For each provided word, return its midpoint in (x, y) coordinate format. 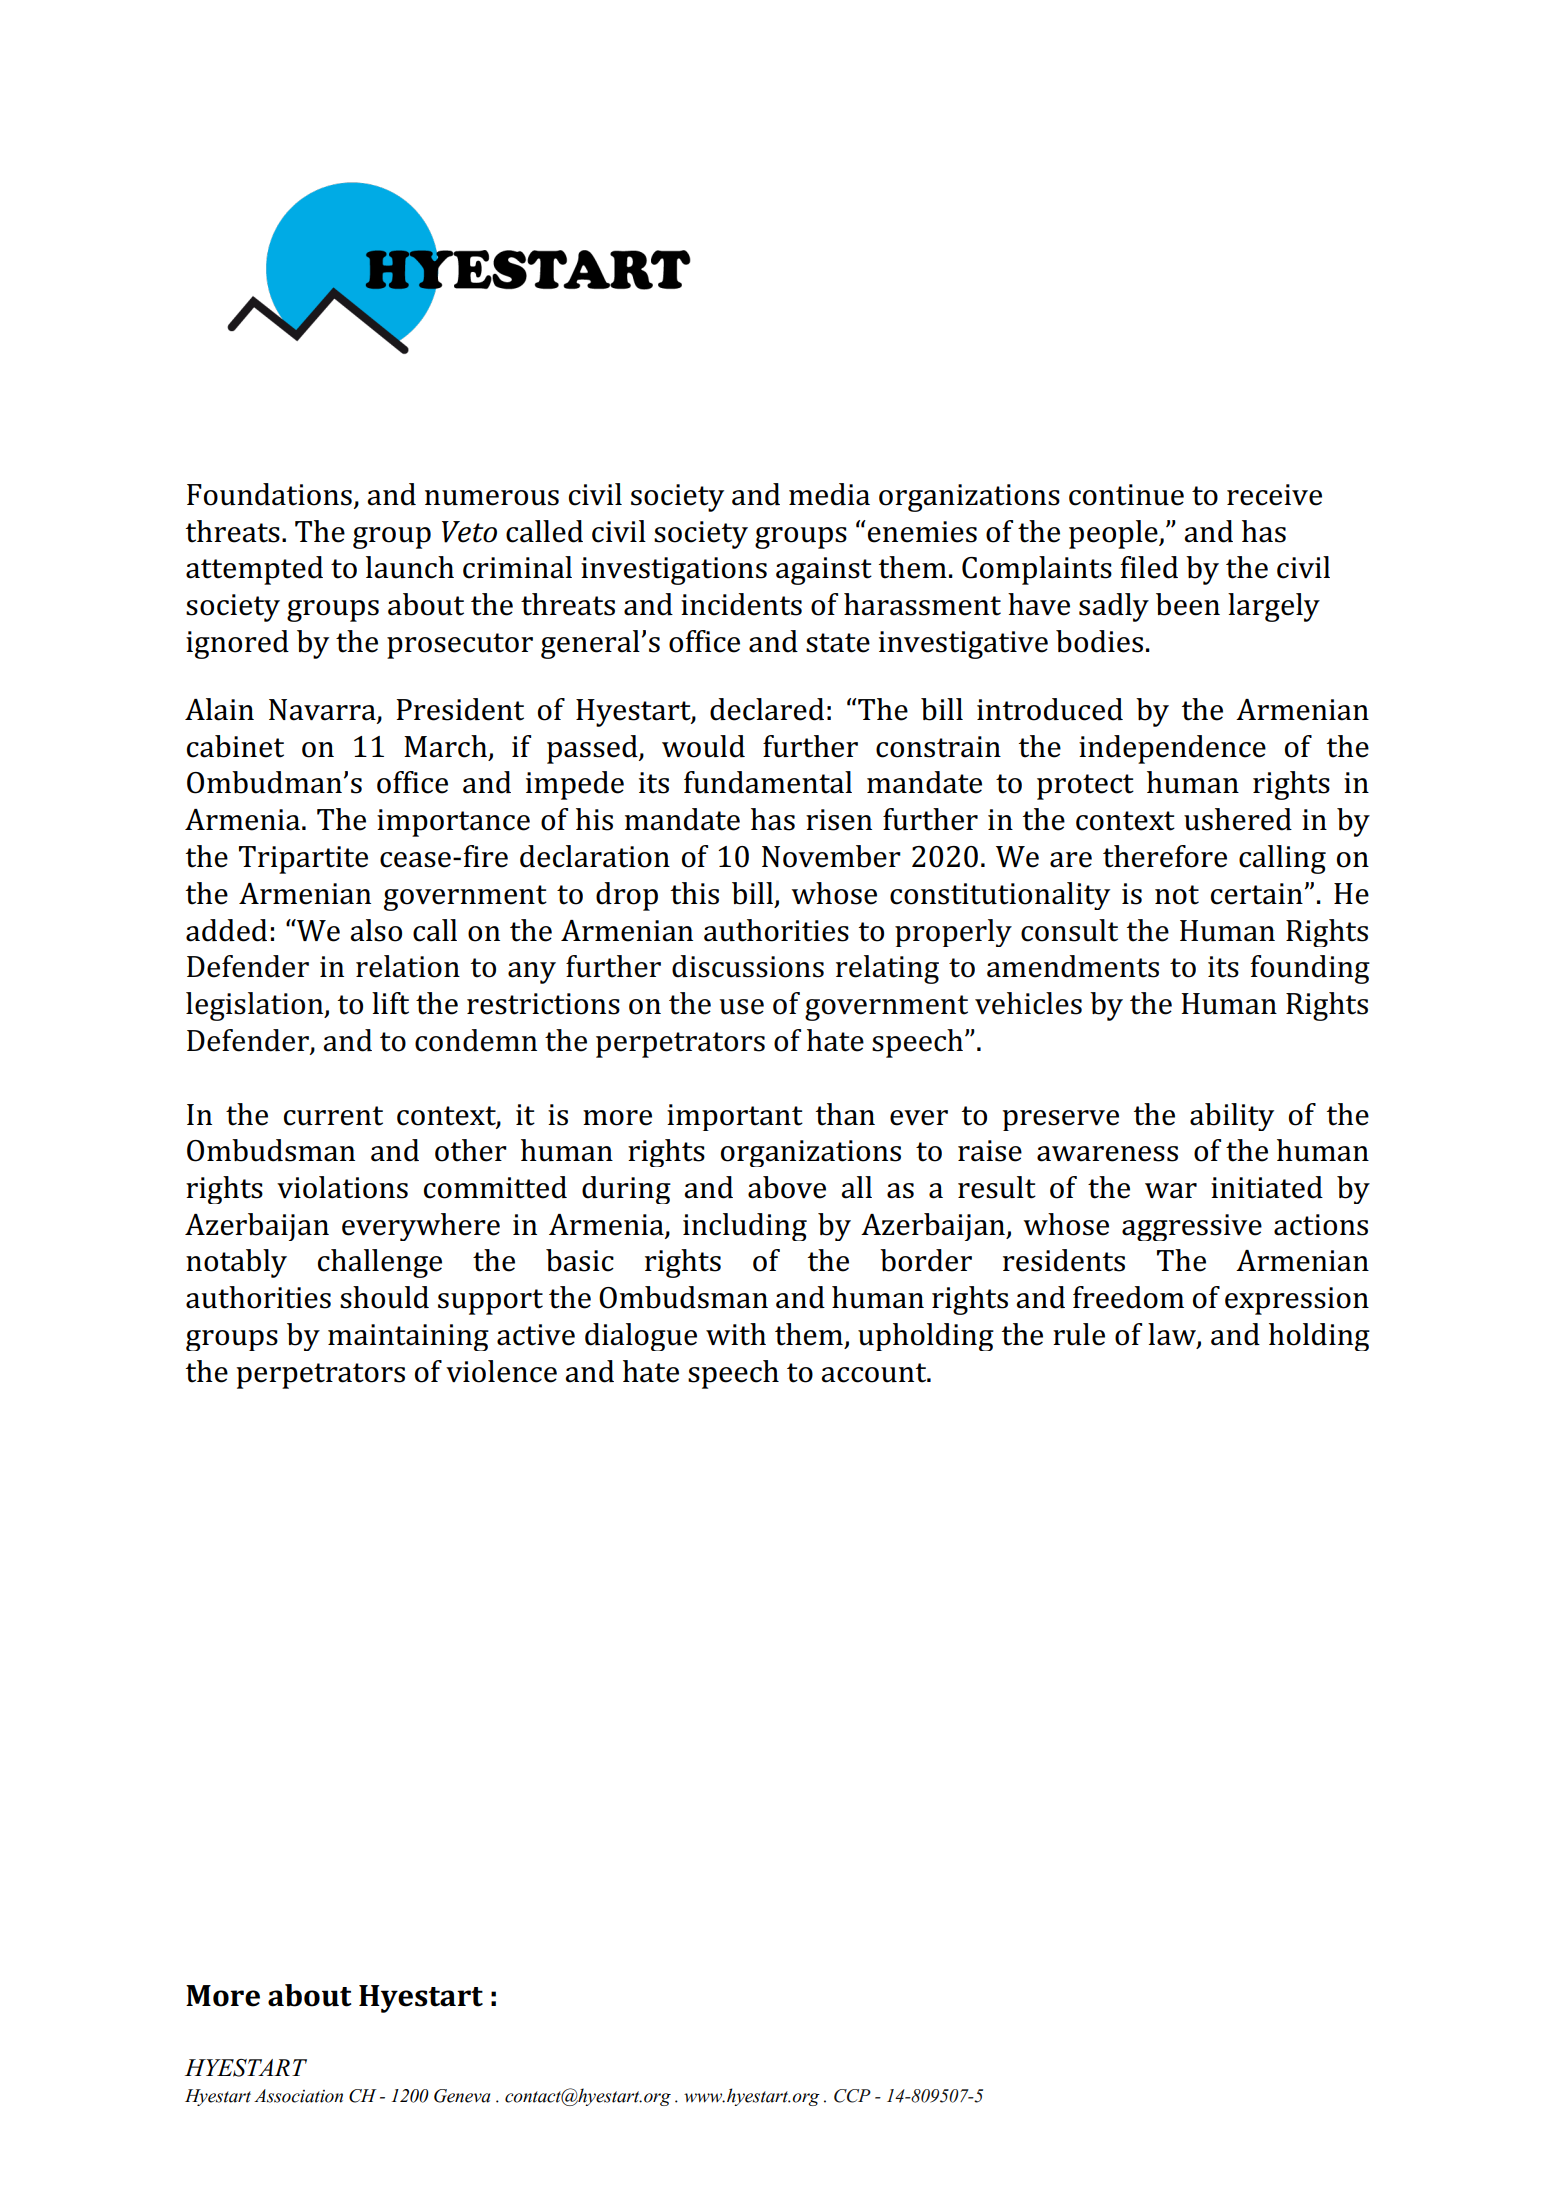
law (1173, 1335)
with (736, 1334)
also (376, 930)
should (384, 1297)
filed (1149, 567)
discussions (748, 966)
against (824, 571)
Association (298, 2096)
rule (1079, 1334)
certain (1257, 894)
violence (501, 1371)
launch (410, 567)
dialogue (641, 1337)
